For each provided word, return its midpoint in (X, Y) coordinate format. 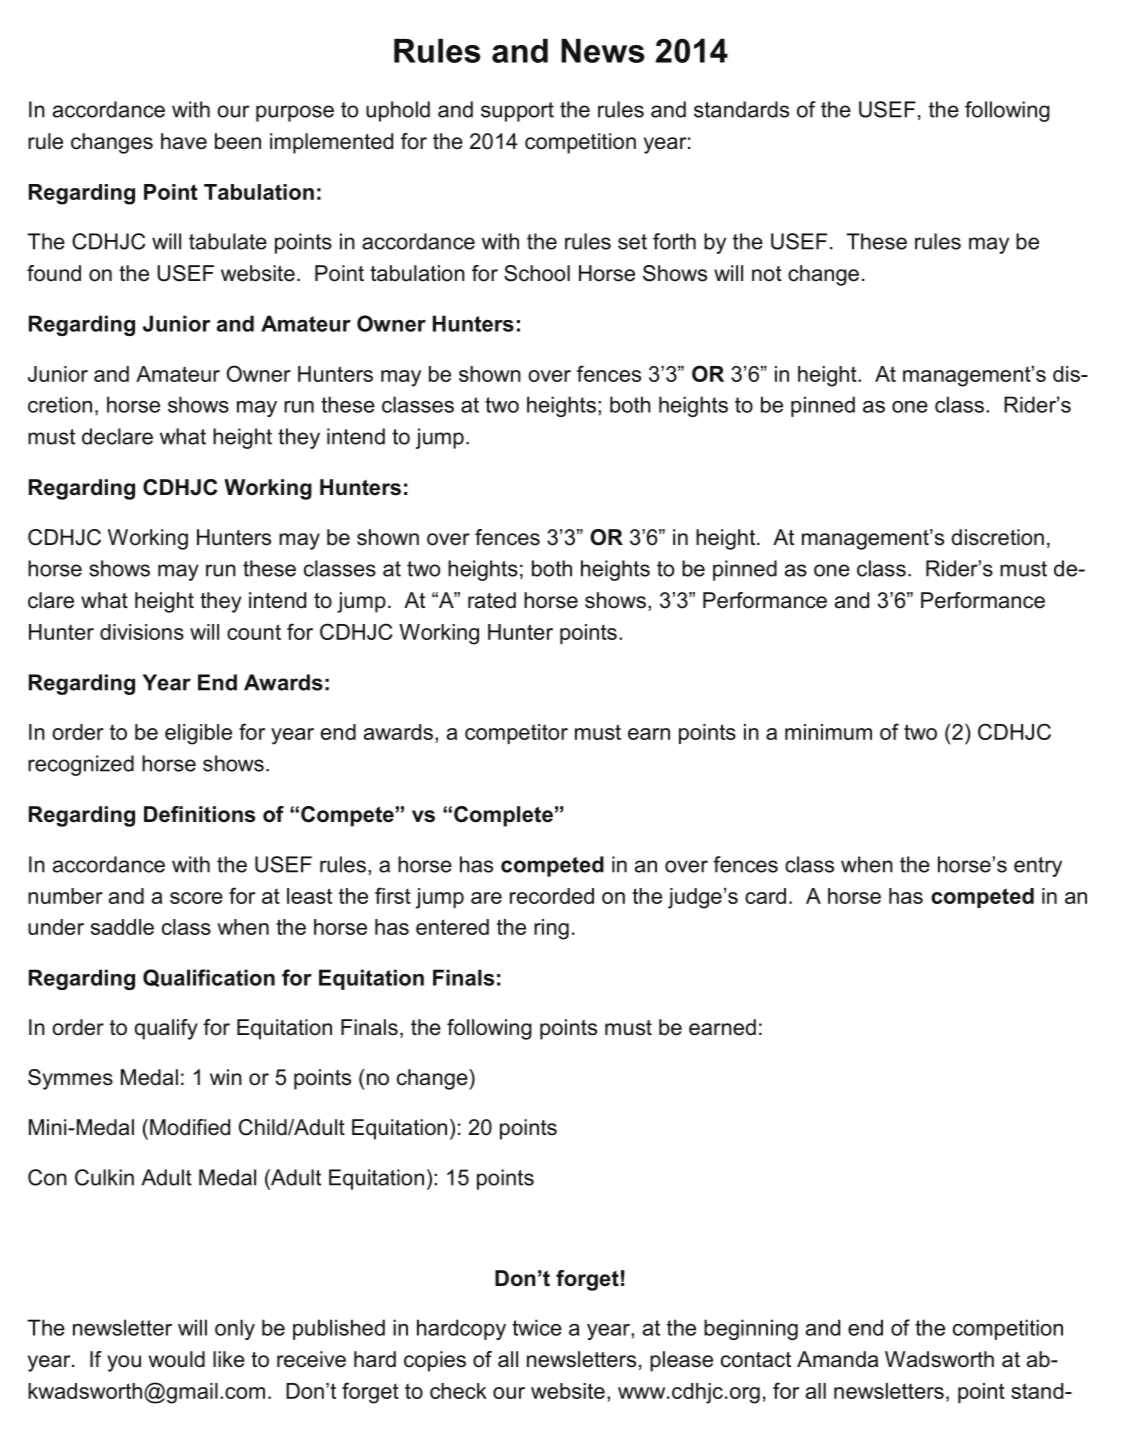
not (767, 274)
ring (551, 929)
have (184, 141)
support (517, 112)
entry (1038, 867)
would (177, 1359)
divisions (142, 632)
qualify (166, 1029)
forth (674, 241)
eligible (198, 734)
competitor (516, 734)
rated (492, 600)
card (765, 896)
